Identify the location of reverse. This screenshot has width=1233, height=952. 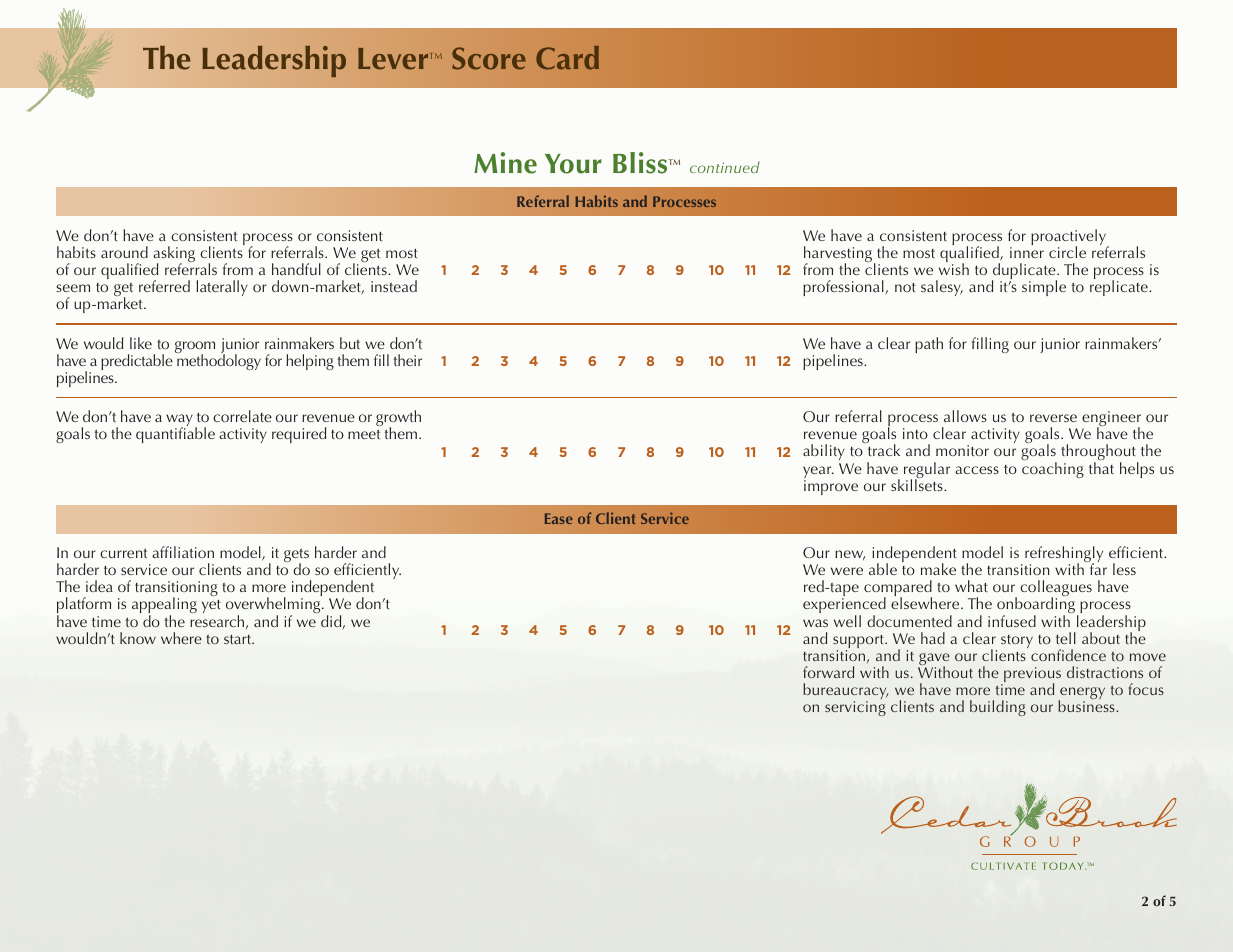
(1053, 418).
